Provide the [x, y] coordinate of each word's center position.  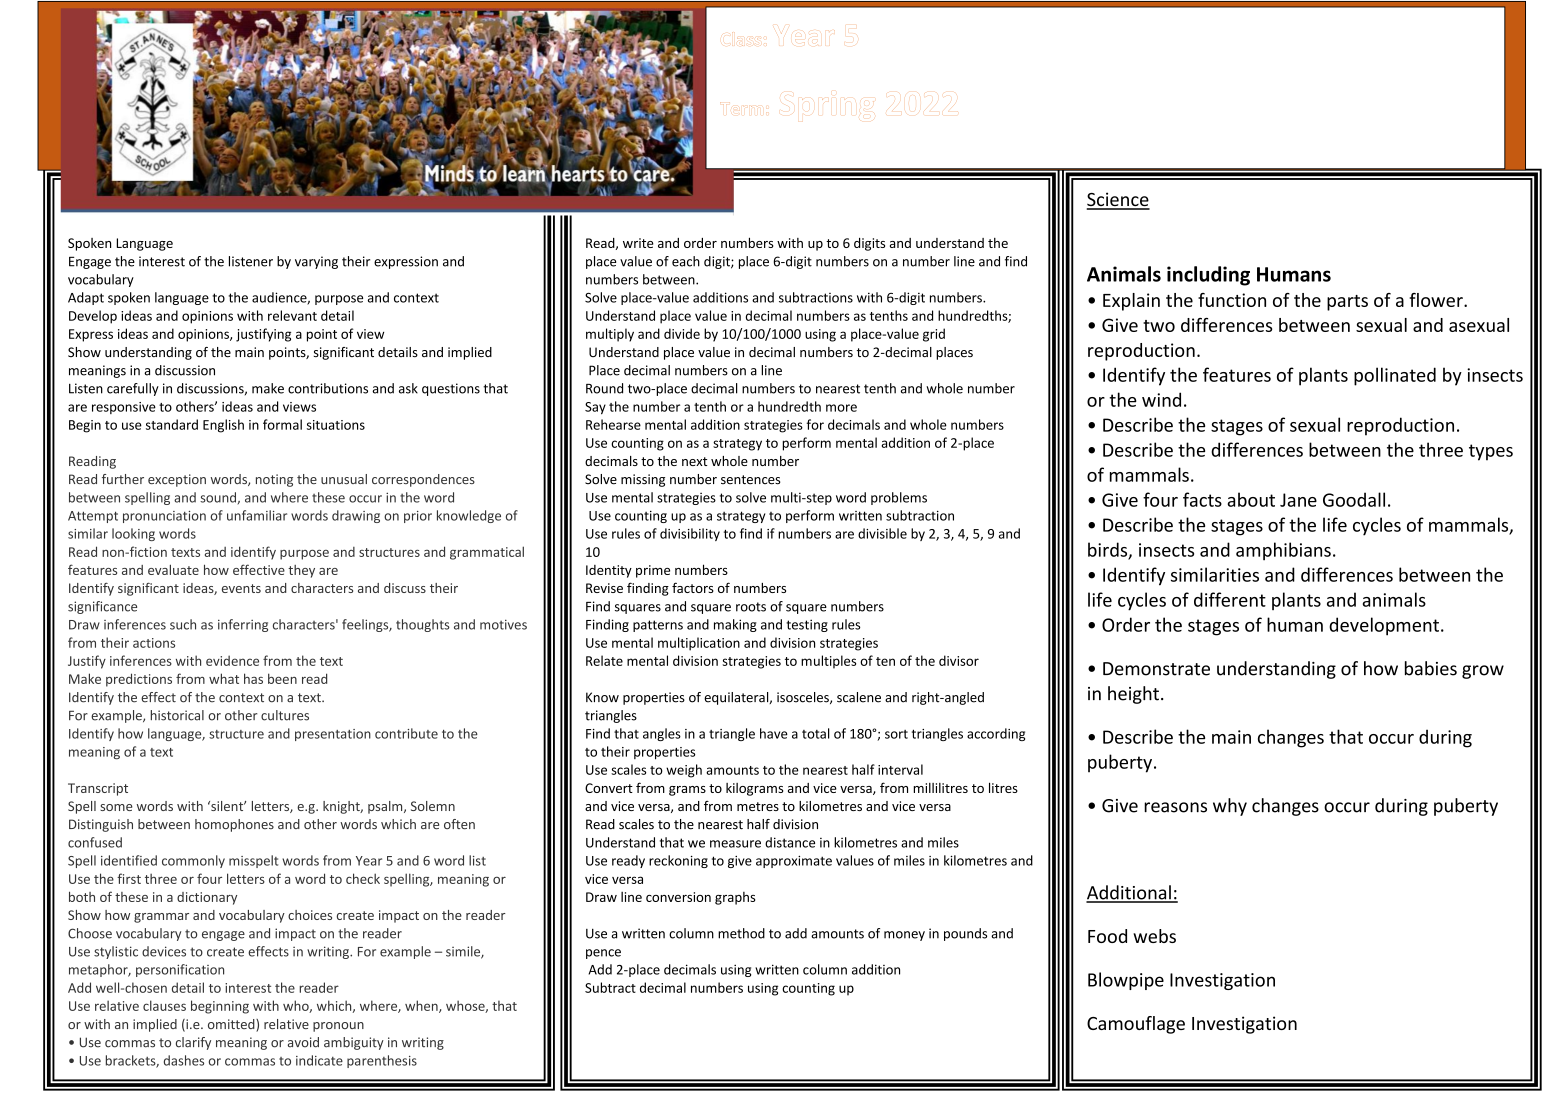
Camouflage [1136, 1025]
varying [316, 262]
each [686, 261]
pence [603, 954]
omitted [232, 1025]
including [1208, 276]
